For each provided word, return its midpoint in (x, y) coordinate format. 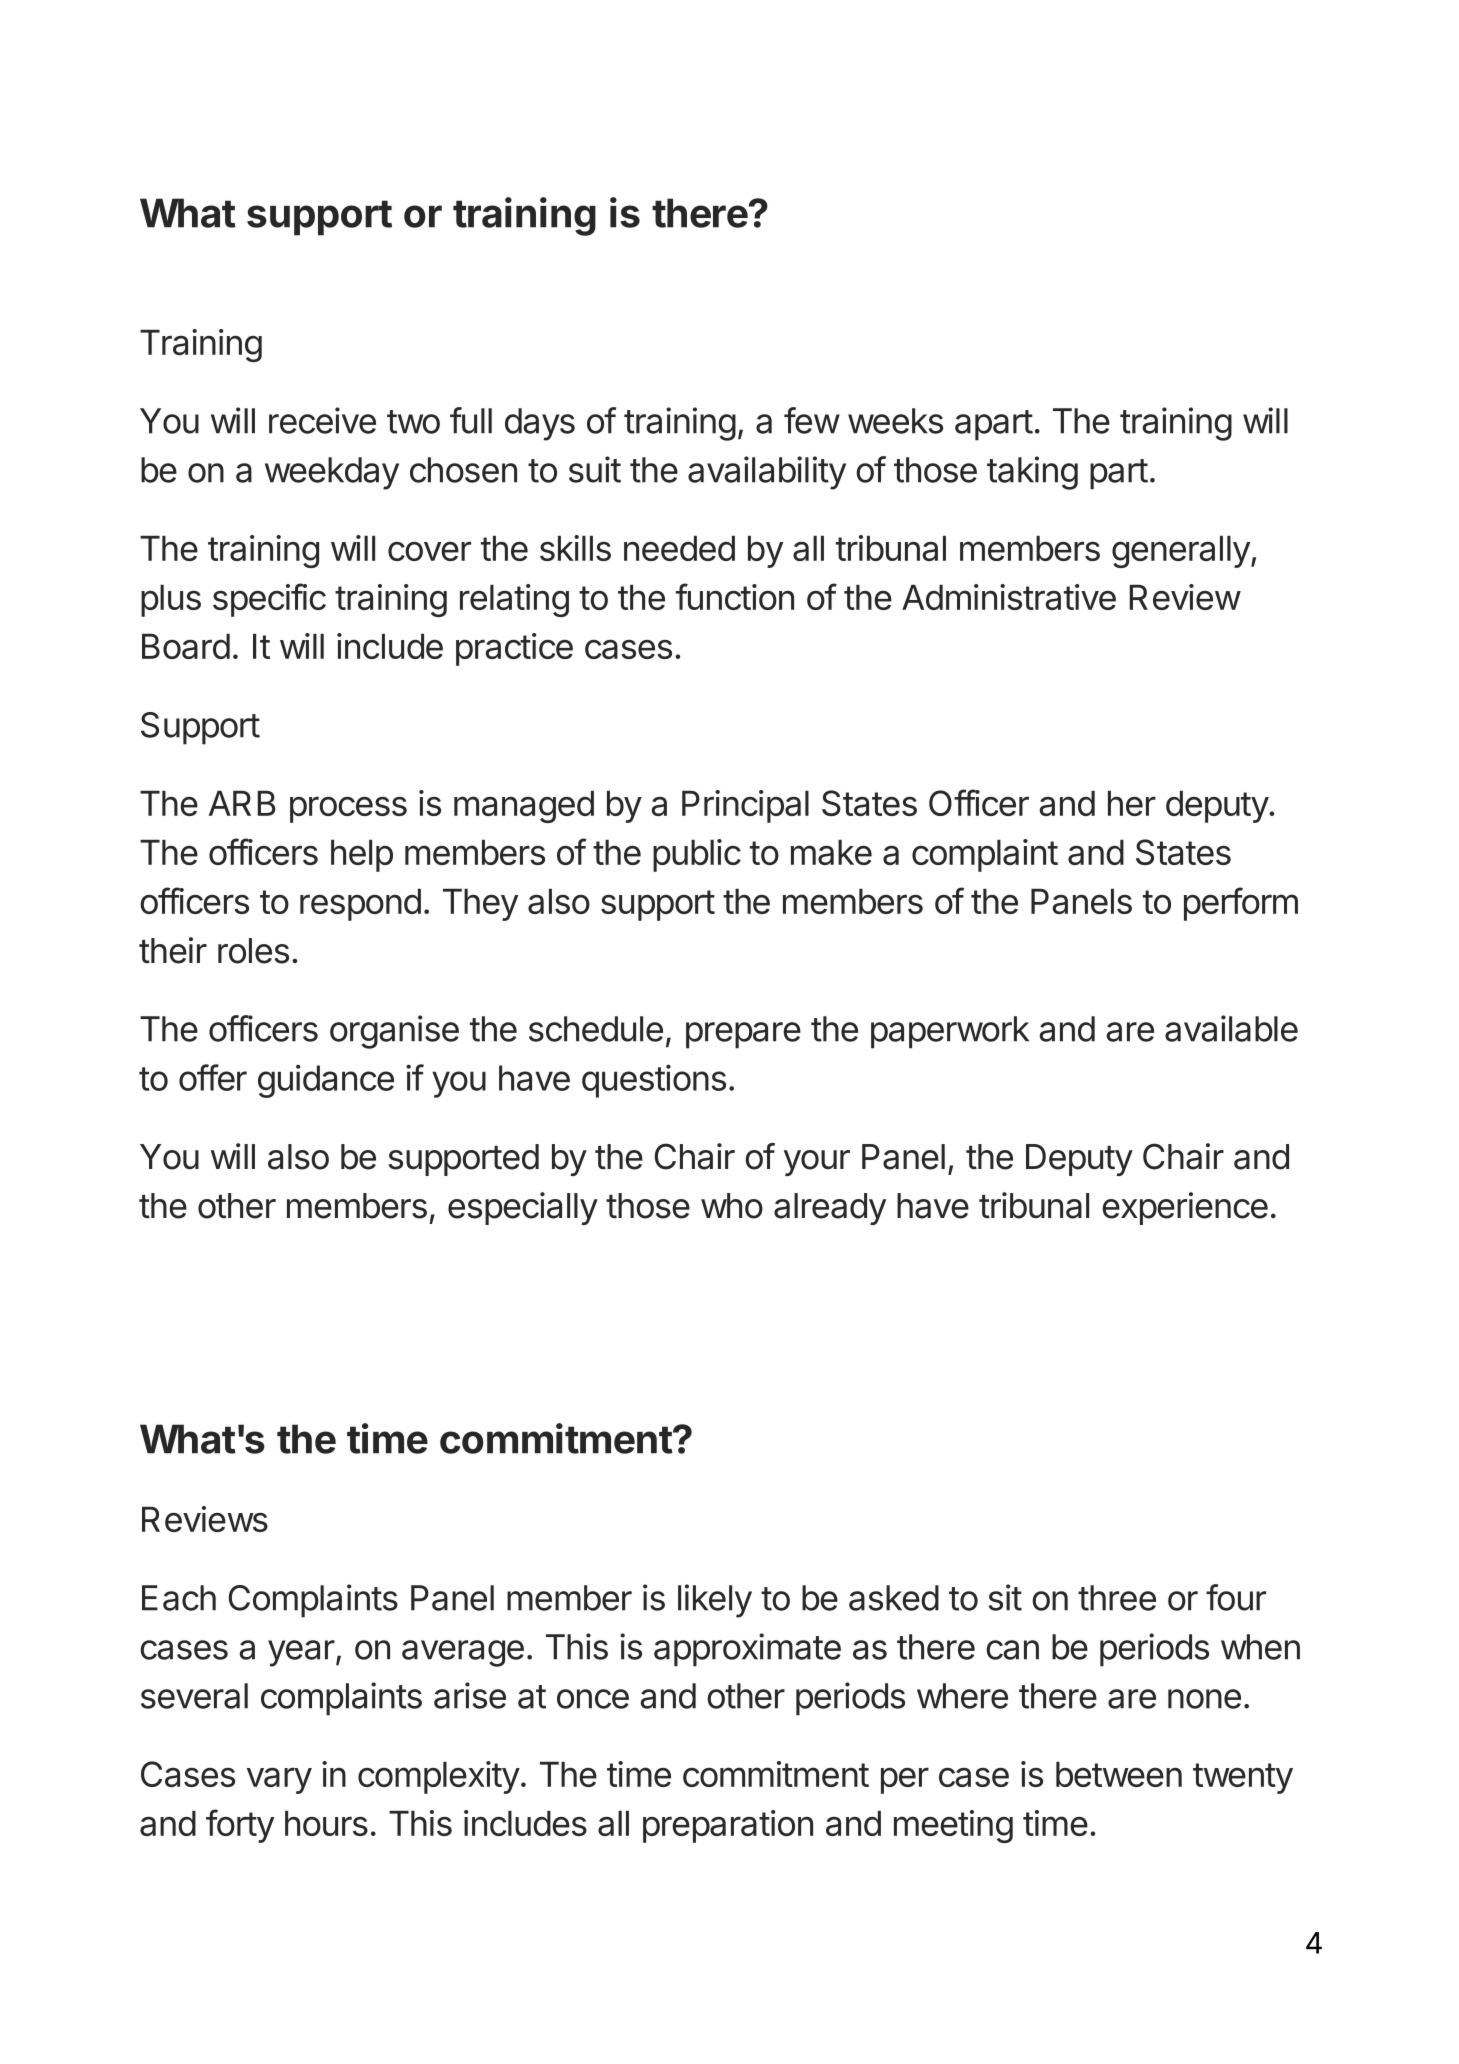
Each (179, 1598)
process (348, 809)
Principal (745, 806)
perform (1241, 904)
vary (279, 1780)
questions (654, 1081)
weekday (332, 473)
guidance (326, 1081)
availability (767, 473)
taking (1032, 473)
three (1117, 1598)
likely (715, 1601)
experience (1185, 1208)
